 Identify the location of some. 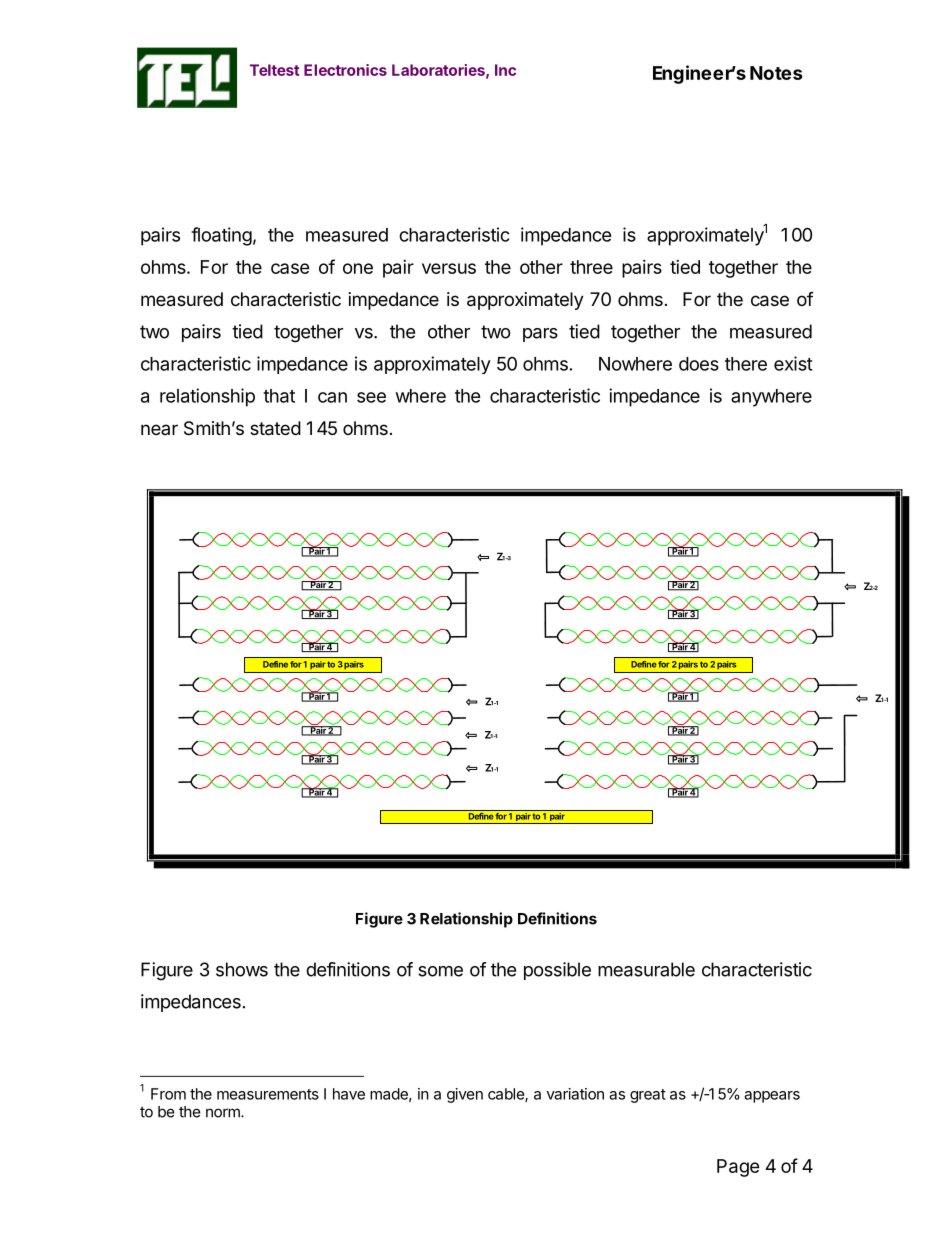
(440, 971).
